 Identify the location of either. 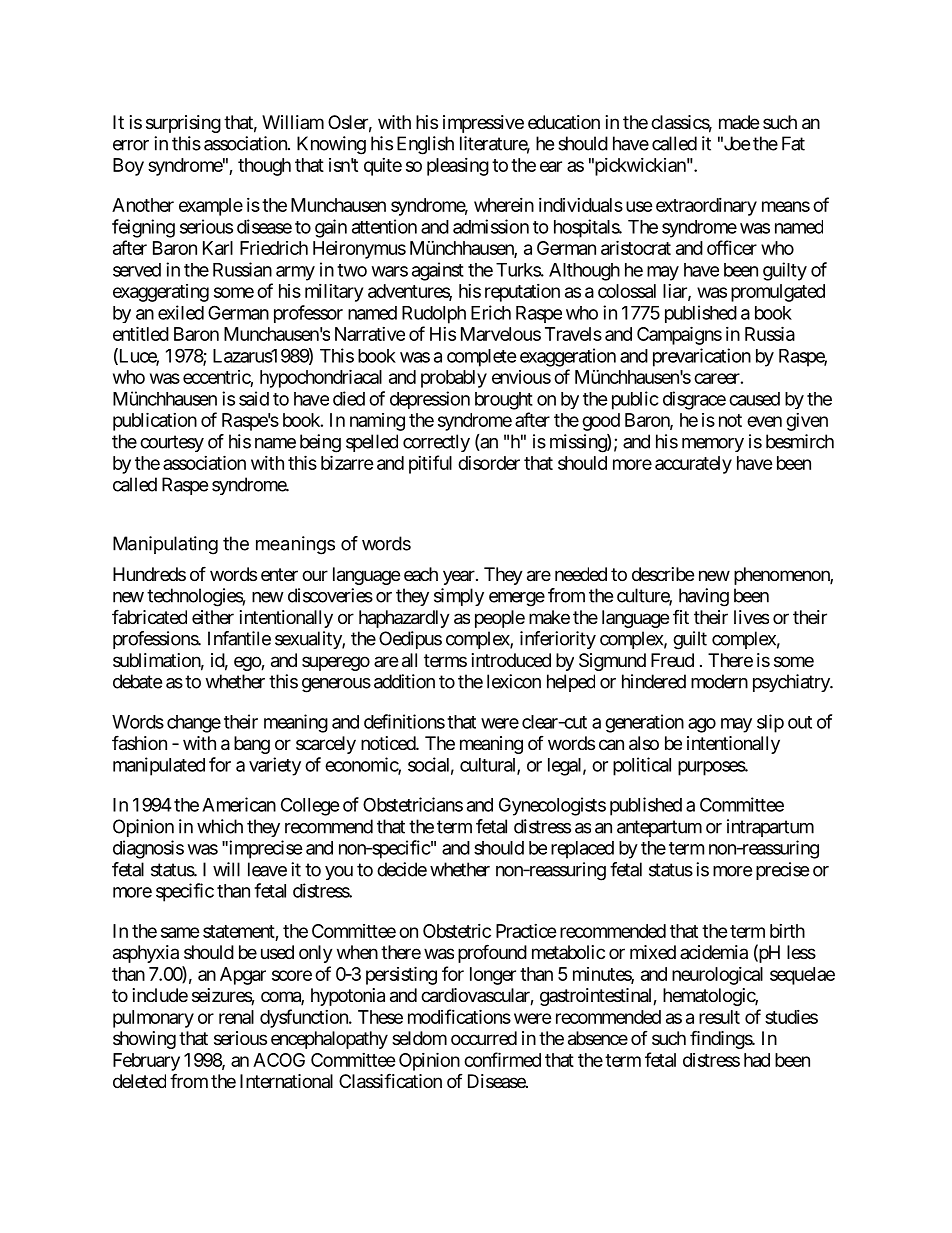
(213, 617).
